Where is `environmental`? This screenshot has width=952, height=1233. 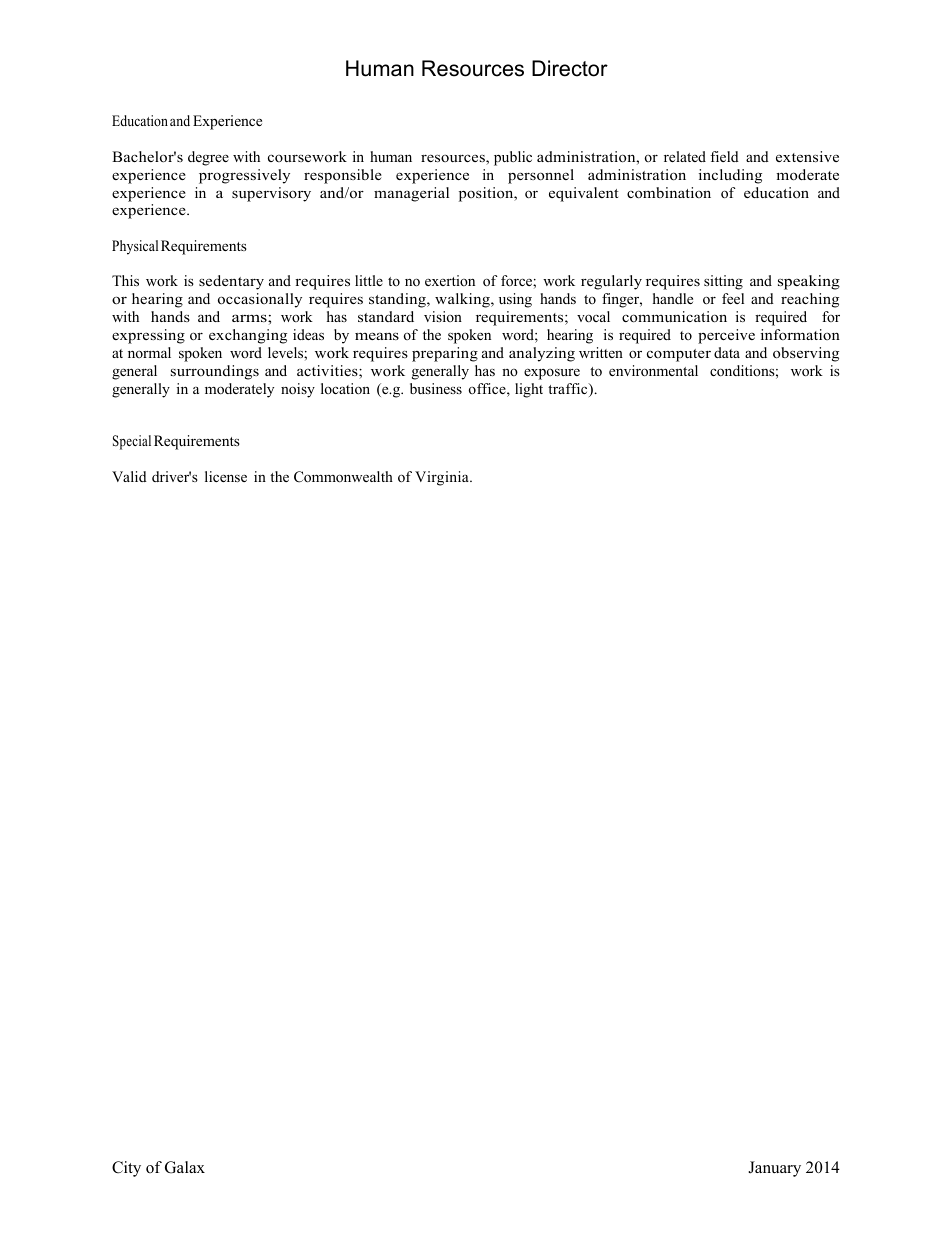 environmental is located at coordinates (653, 370).
